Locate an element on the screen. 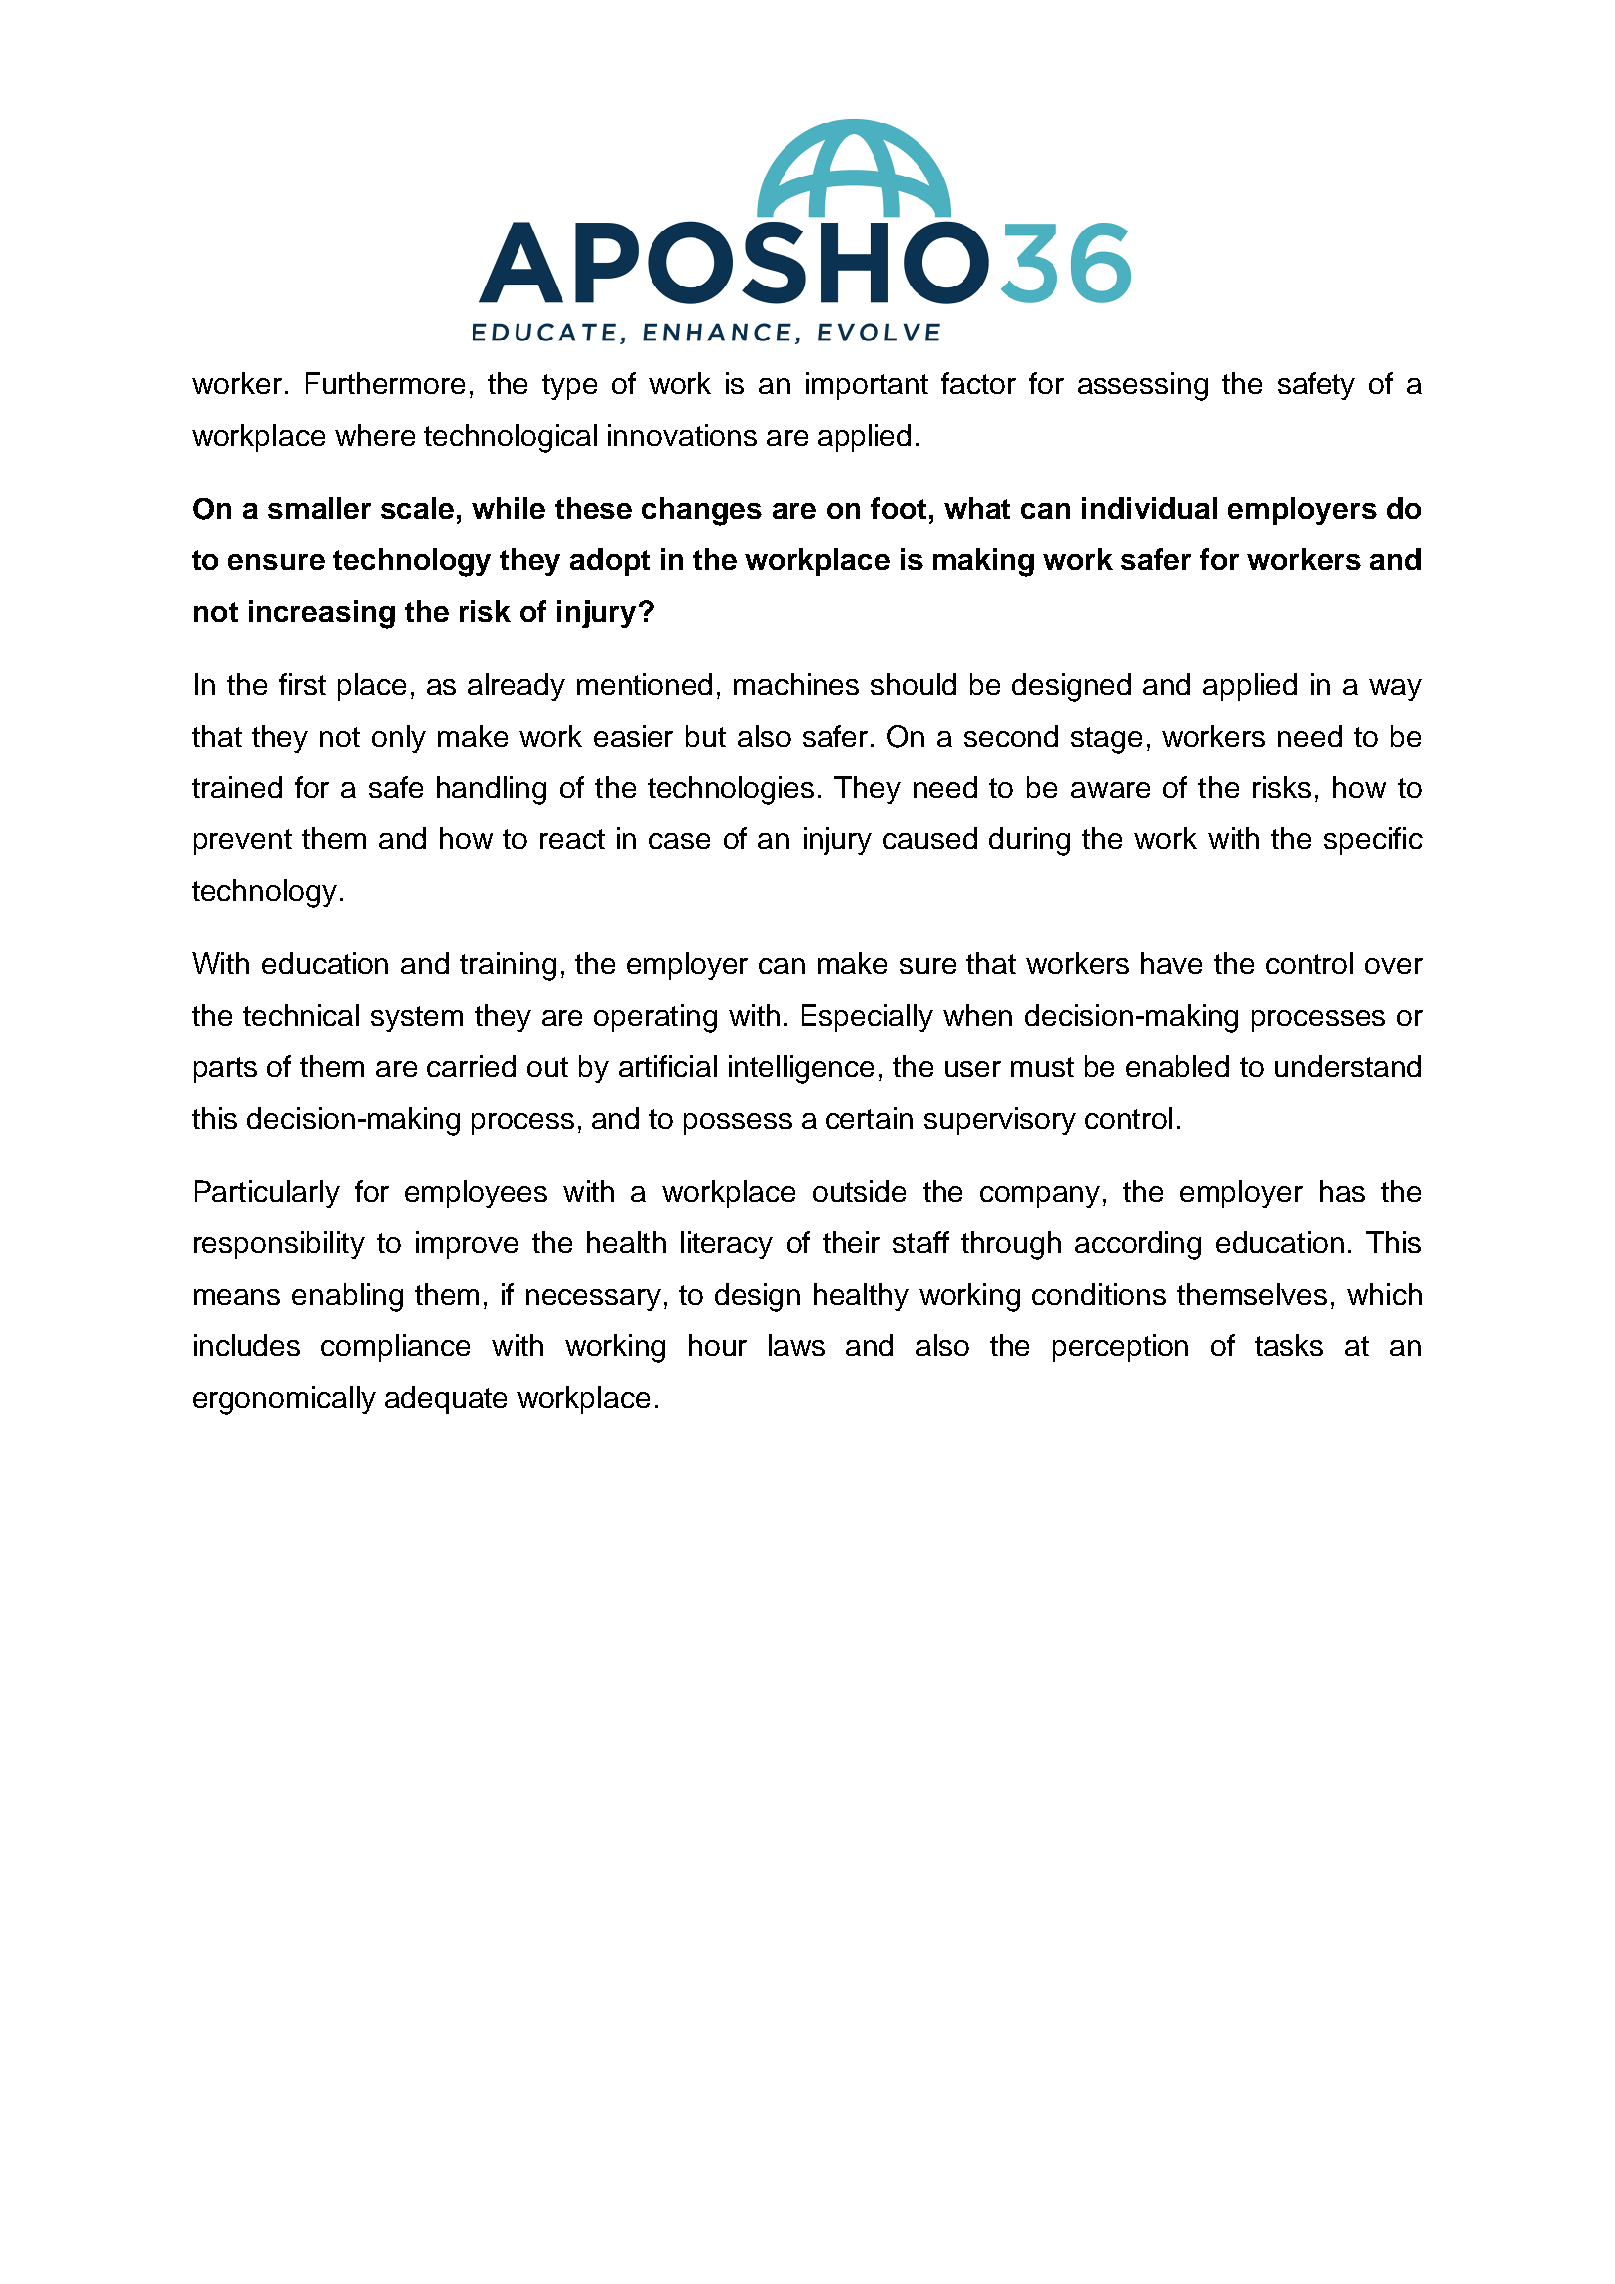 This screenshot has width=1615, height=2284. Particularly is located at coordinates (267, 1194).
